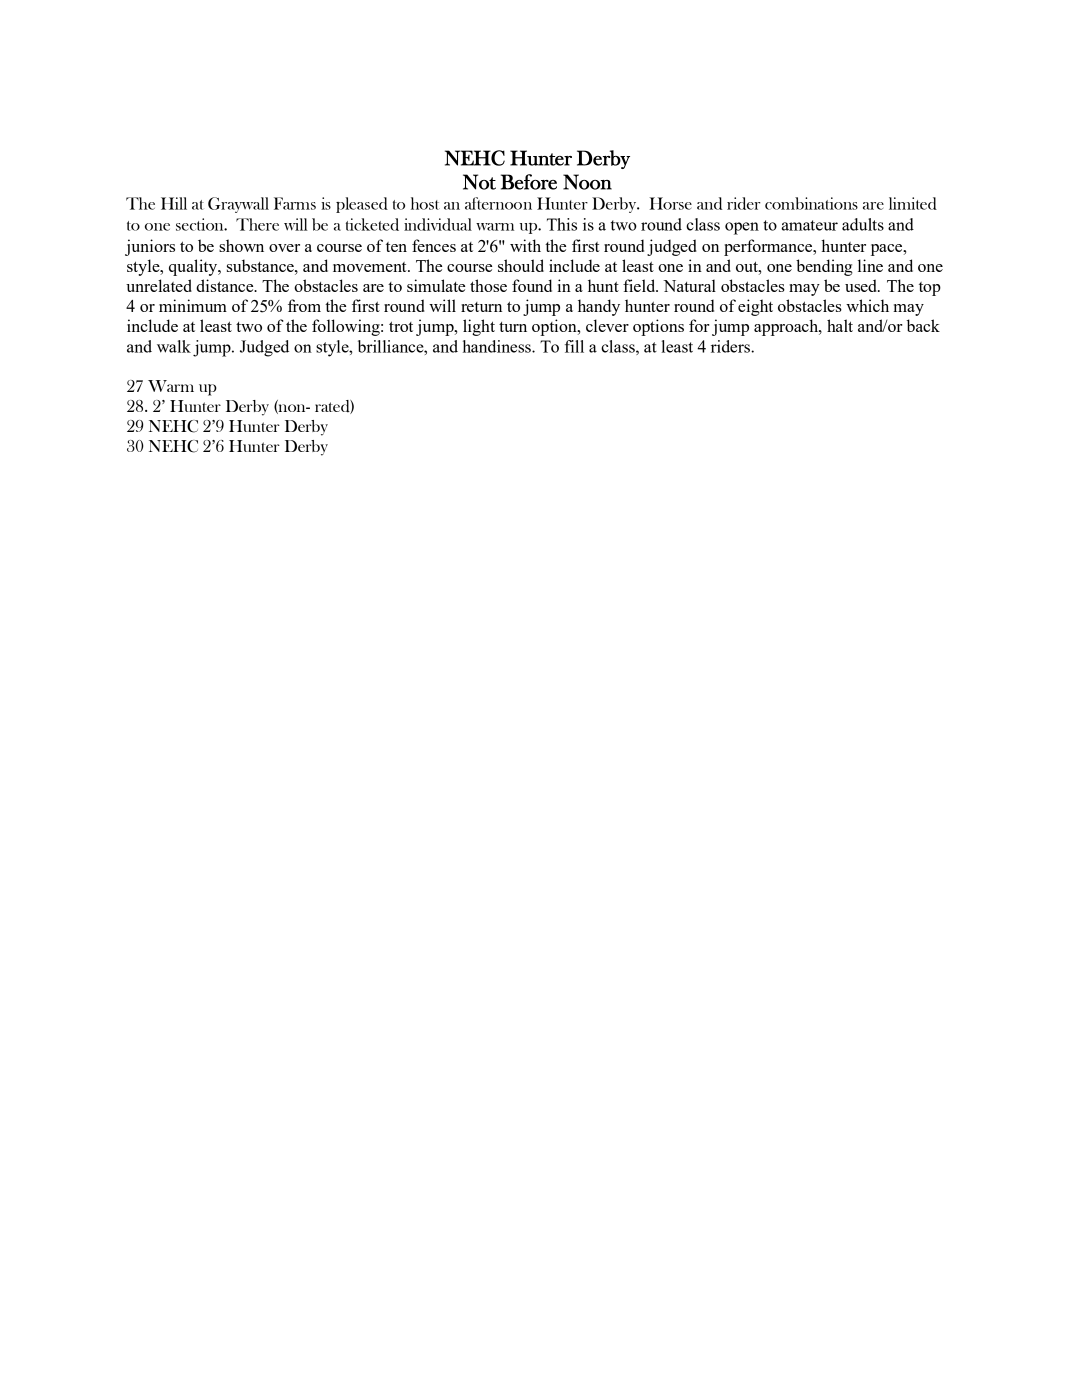 The image size is (1074, 1389). Describe the element at coordinates (811, 203) in the screenshot. I see `combinations` at that location.
